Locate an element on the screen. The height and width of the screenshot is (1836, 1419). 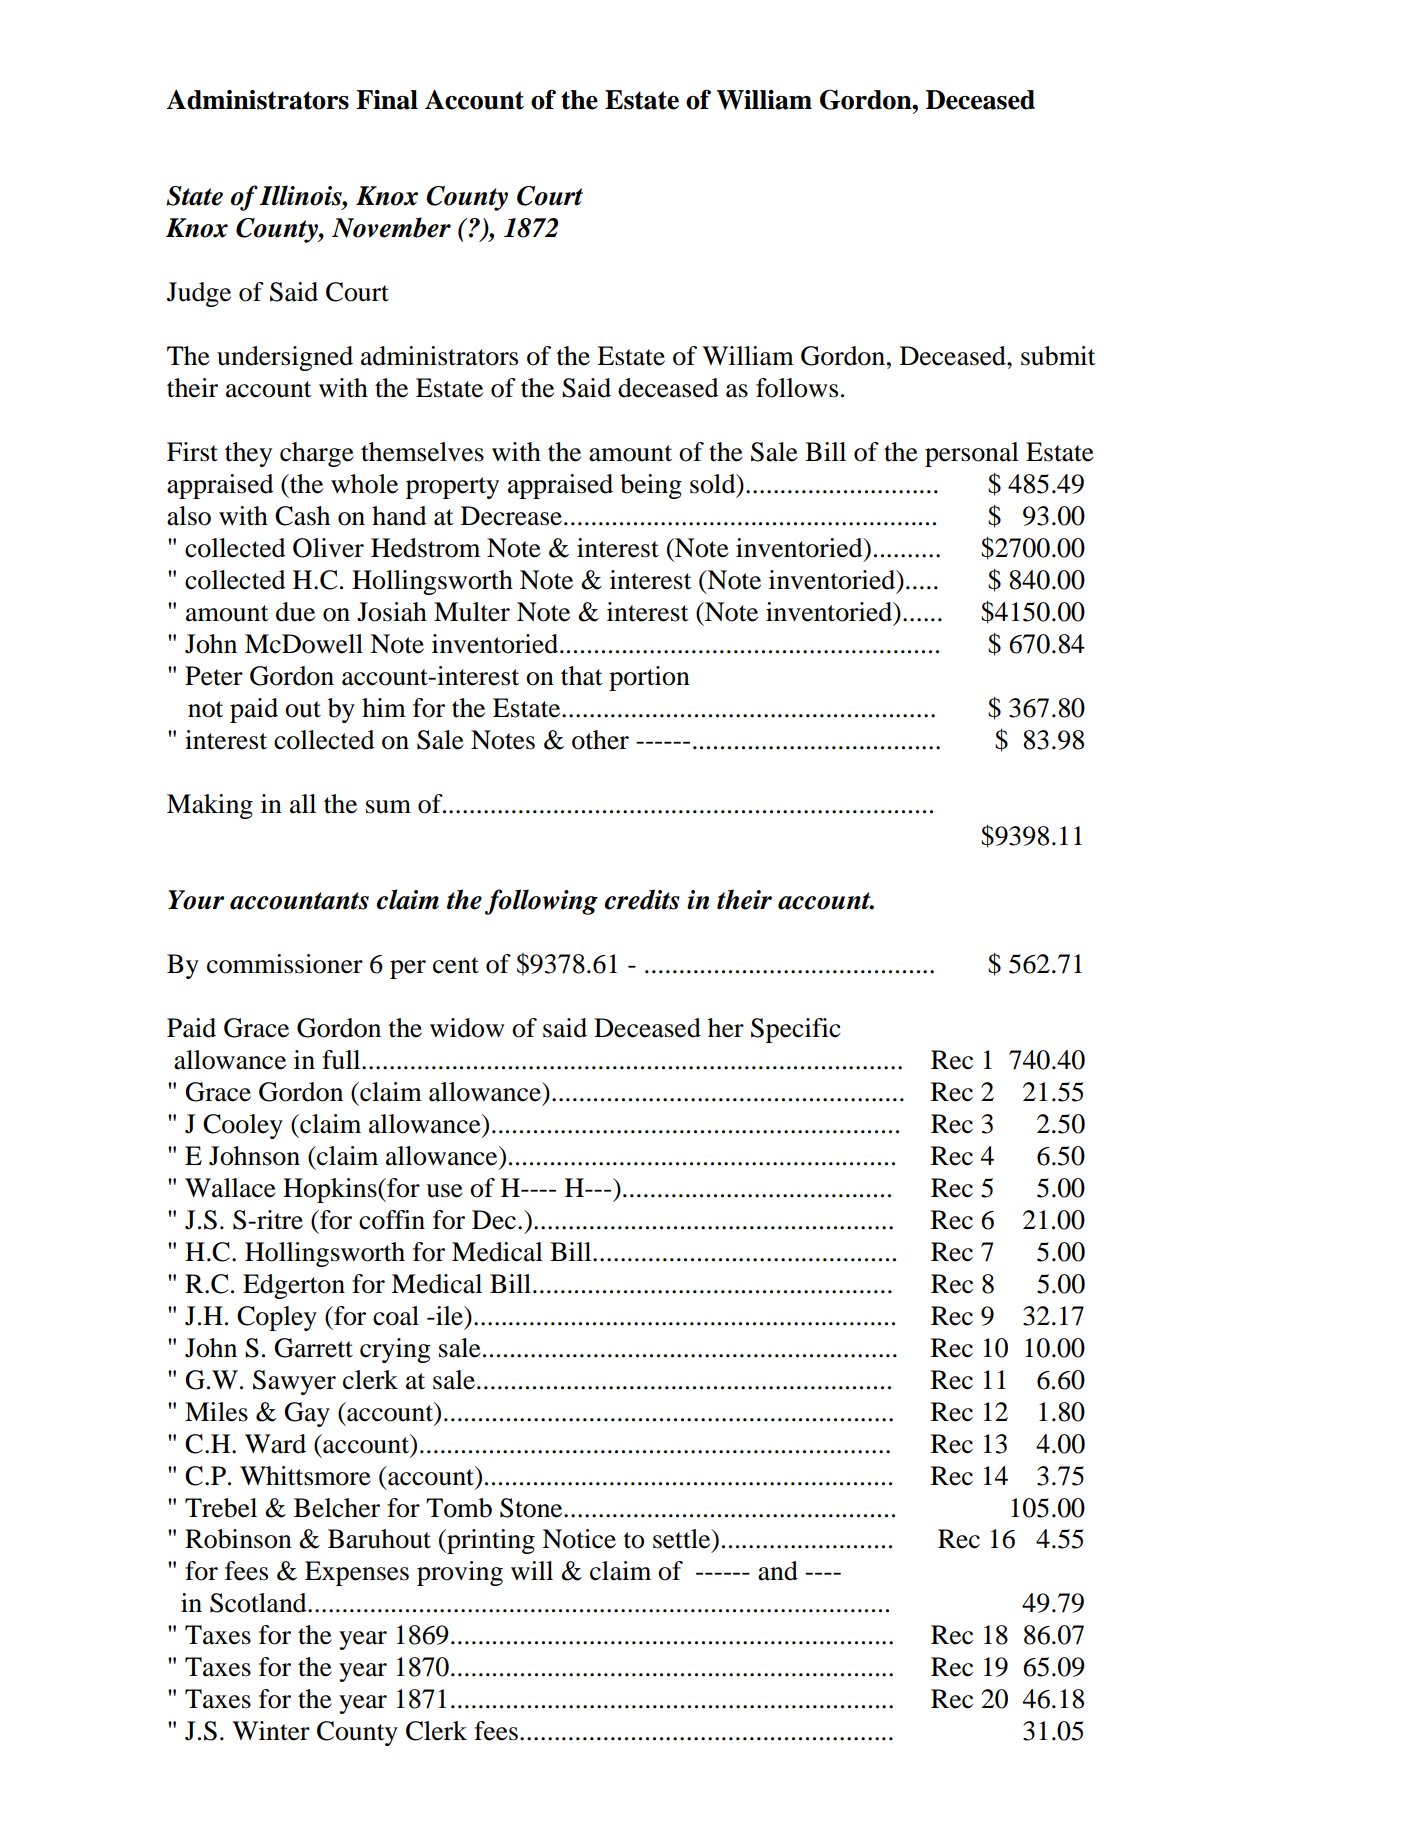
use is located at coordinates (444, 1191).
